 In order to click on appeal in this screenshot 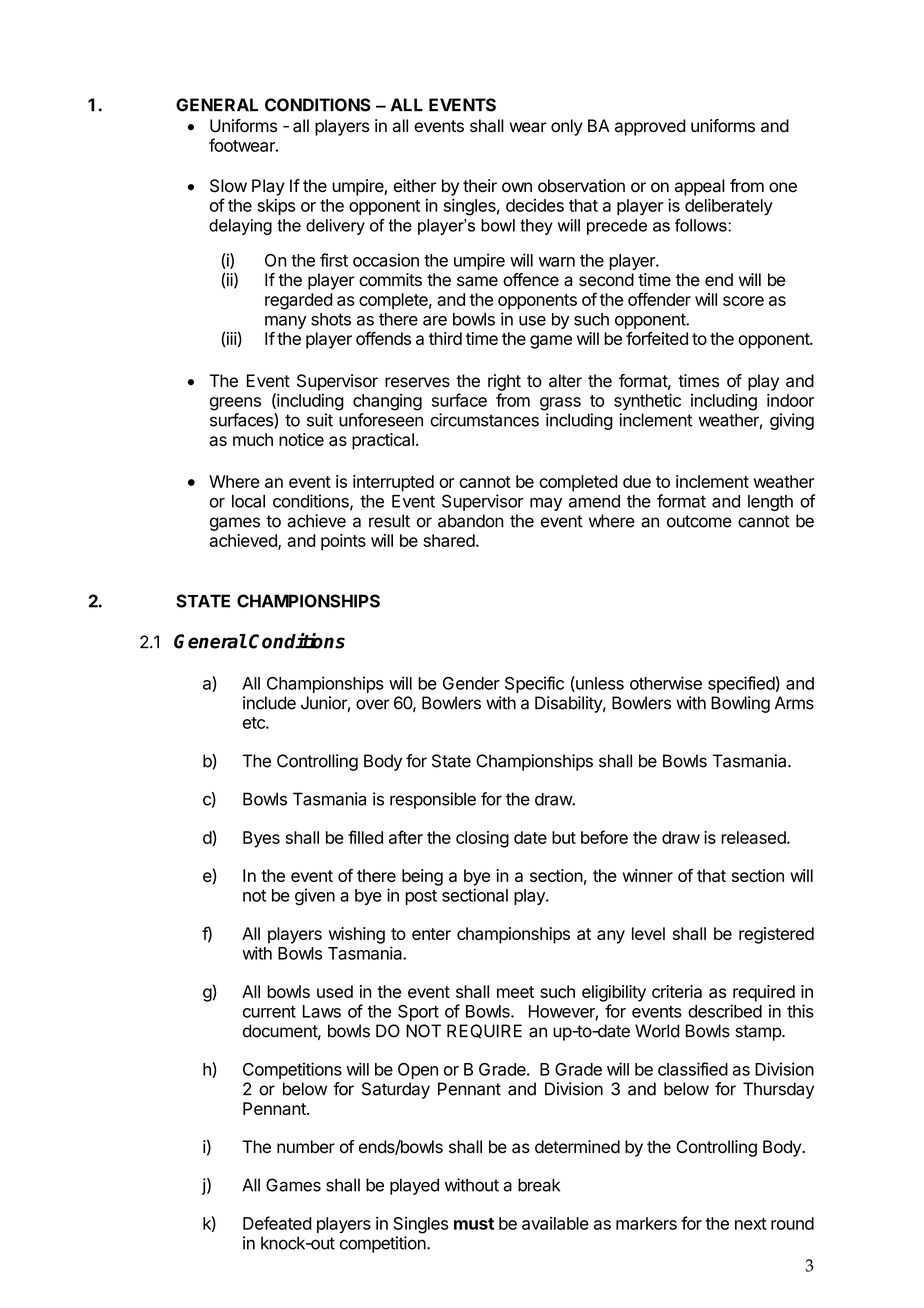, I will do `click(700, 187)`.
